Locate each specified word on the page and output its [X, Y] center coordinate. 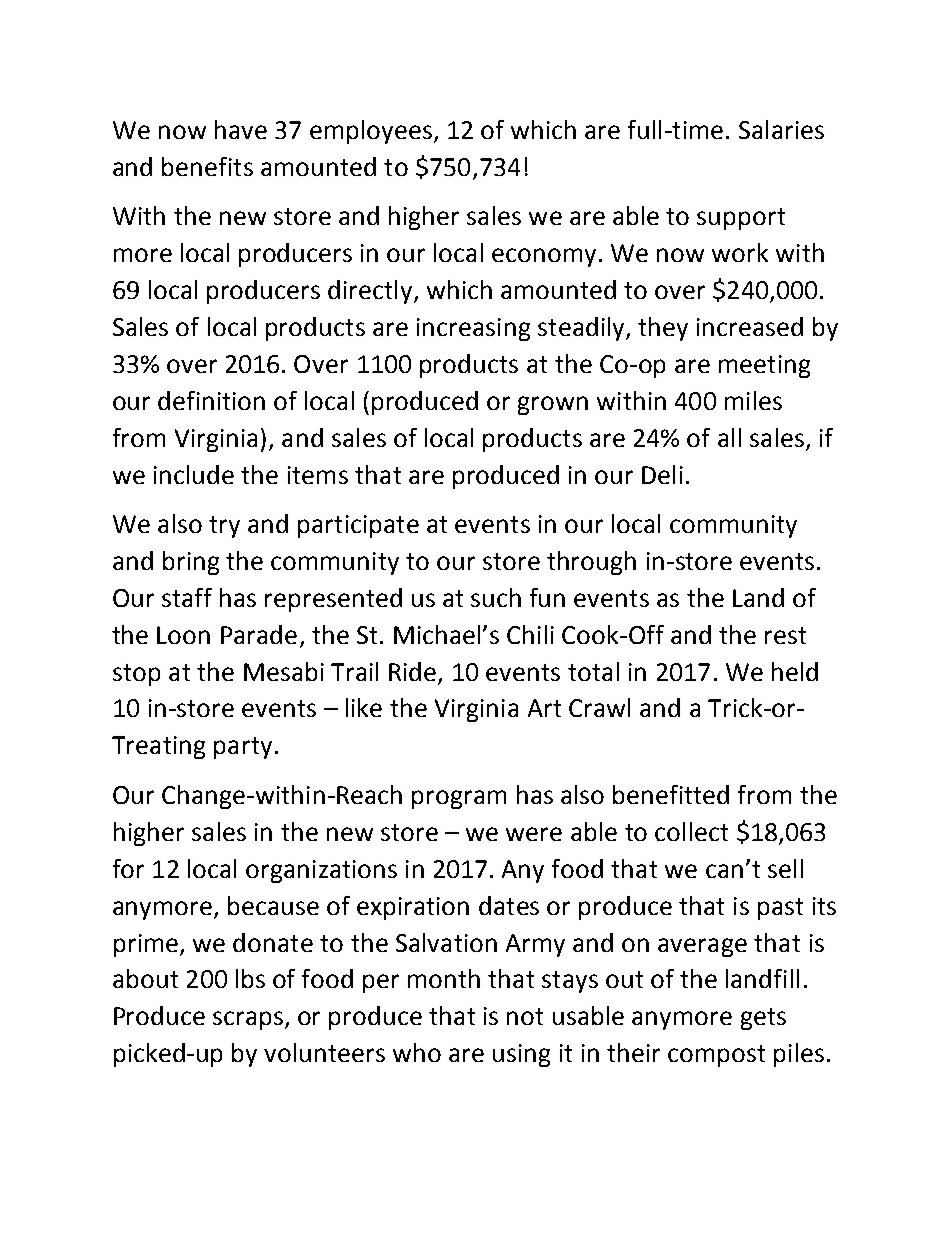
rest [785, 635]
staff [187, 597]
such [496, 597]
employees [371, 132]
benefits [207, 166]
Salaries [781, 129]
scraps [248, 1020]
